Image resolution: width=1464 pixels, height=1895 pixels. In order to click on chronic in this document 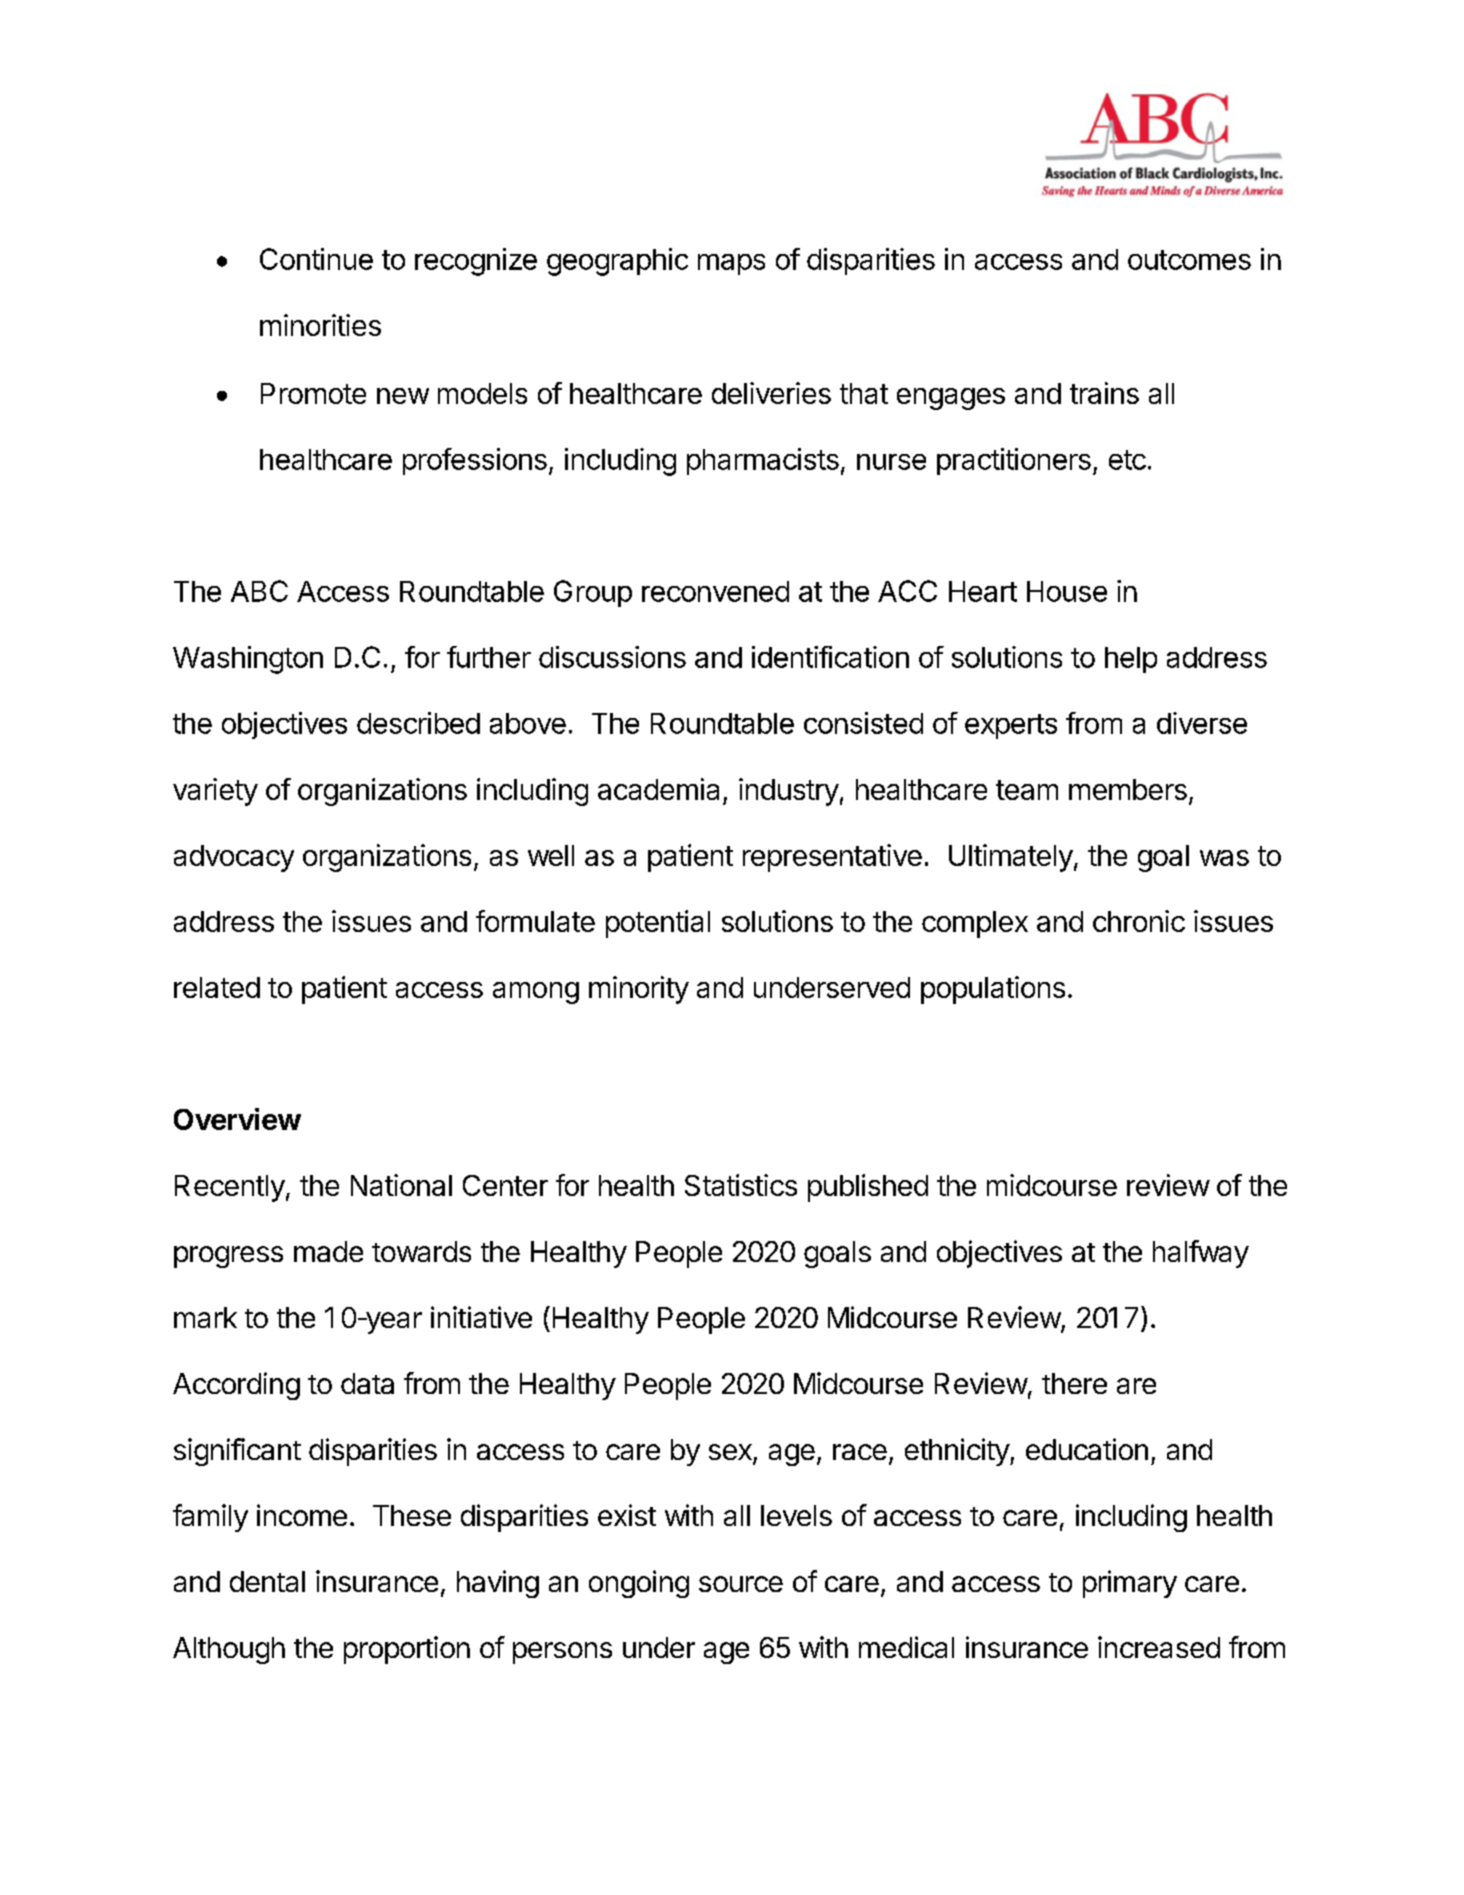, I will do `click(1139, 921)`.
